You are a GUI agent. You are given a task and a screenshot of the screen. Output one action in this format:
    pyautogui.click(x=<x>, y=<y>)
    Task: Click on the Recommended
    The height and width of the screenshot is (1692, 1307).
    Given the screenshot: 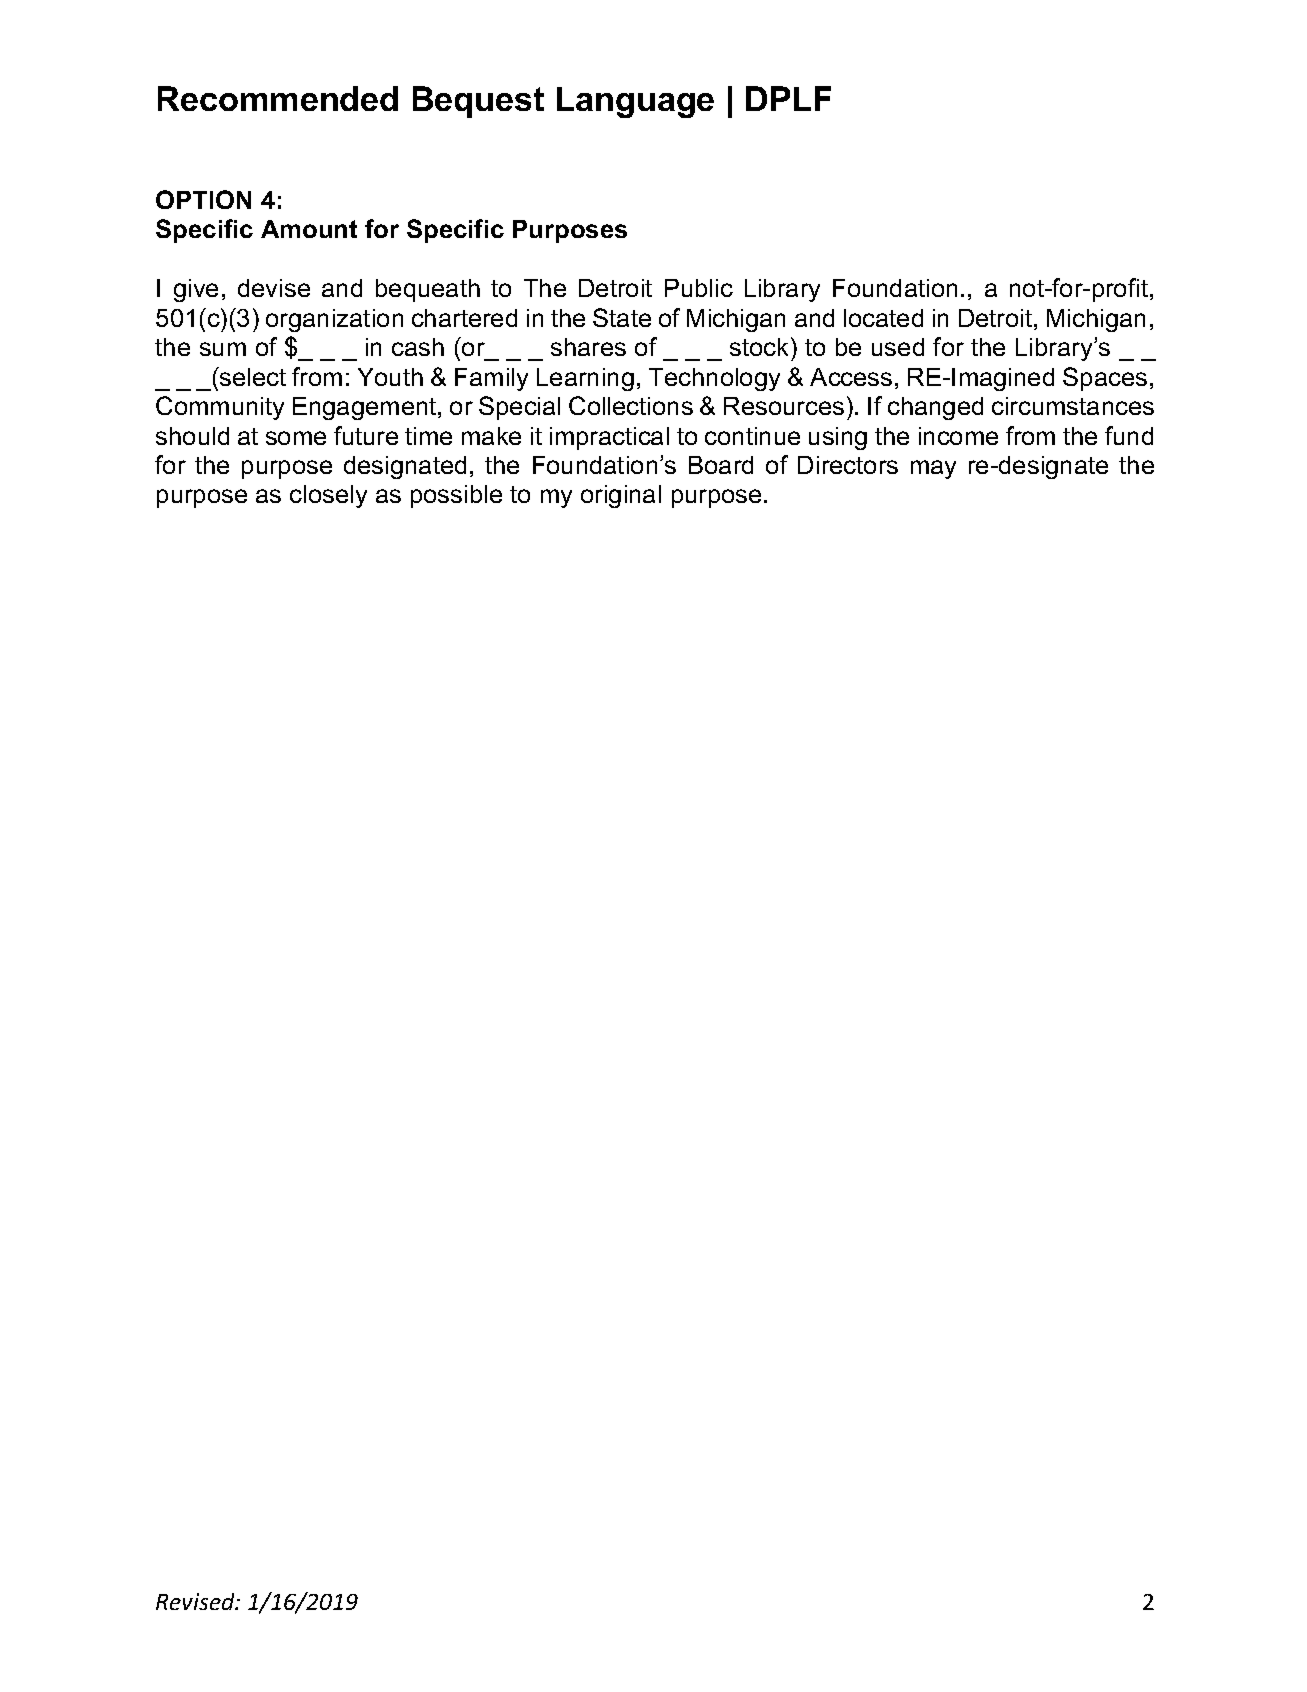 What is the action you would take?
    pyautogui.click(x=278, y=98)
